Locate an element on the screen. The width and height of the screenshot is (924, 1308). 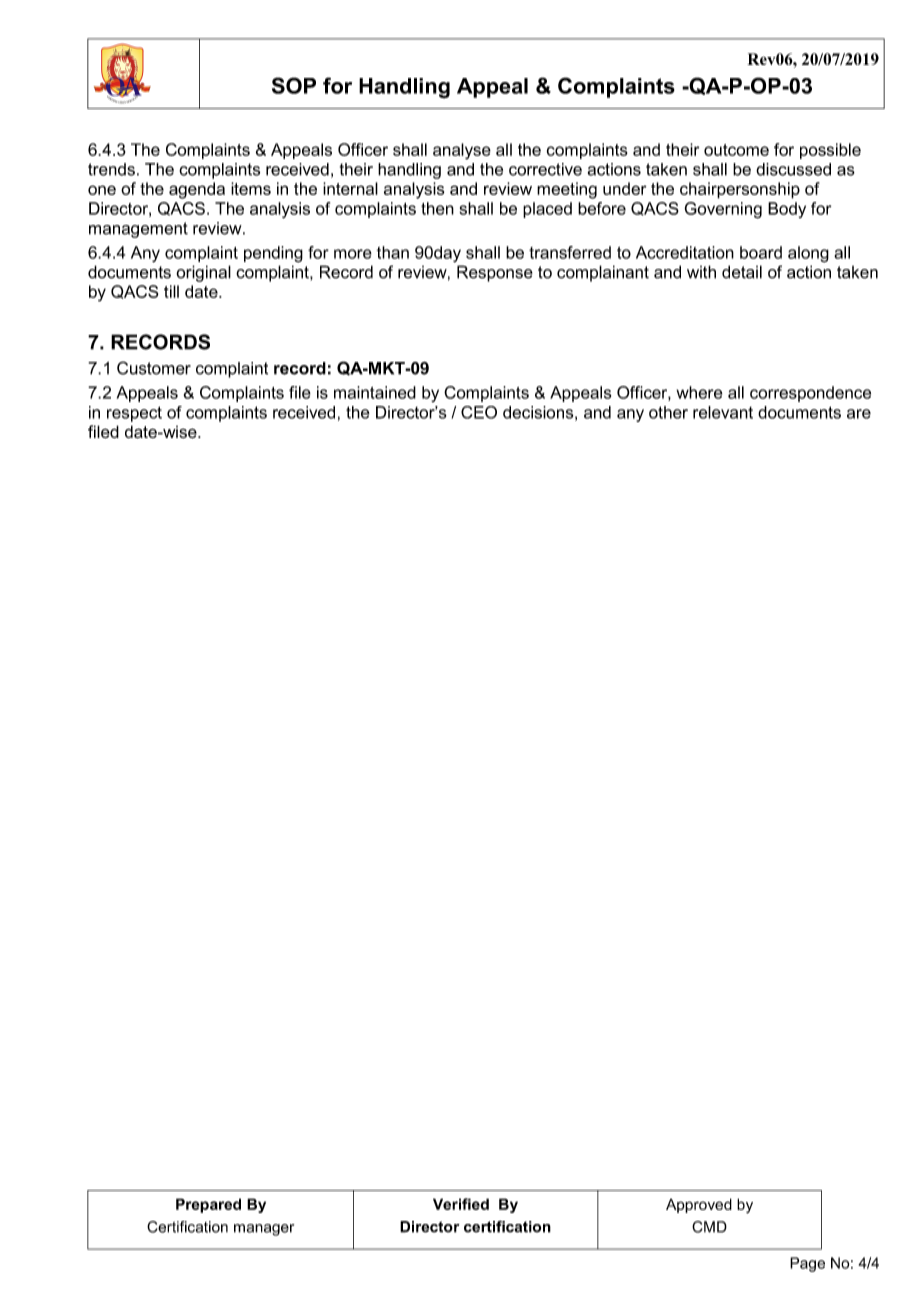
Prepared is located at coordinates (208, 1205).
